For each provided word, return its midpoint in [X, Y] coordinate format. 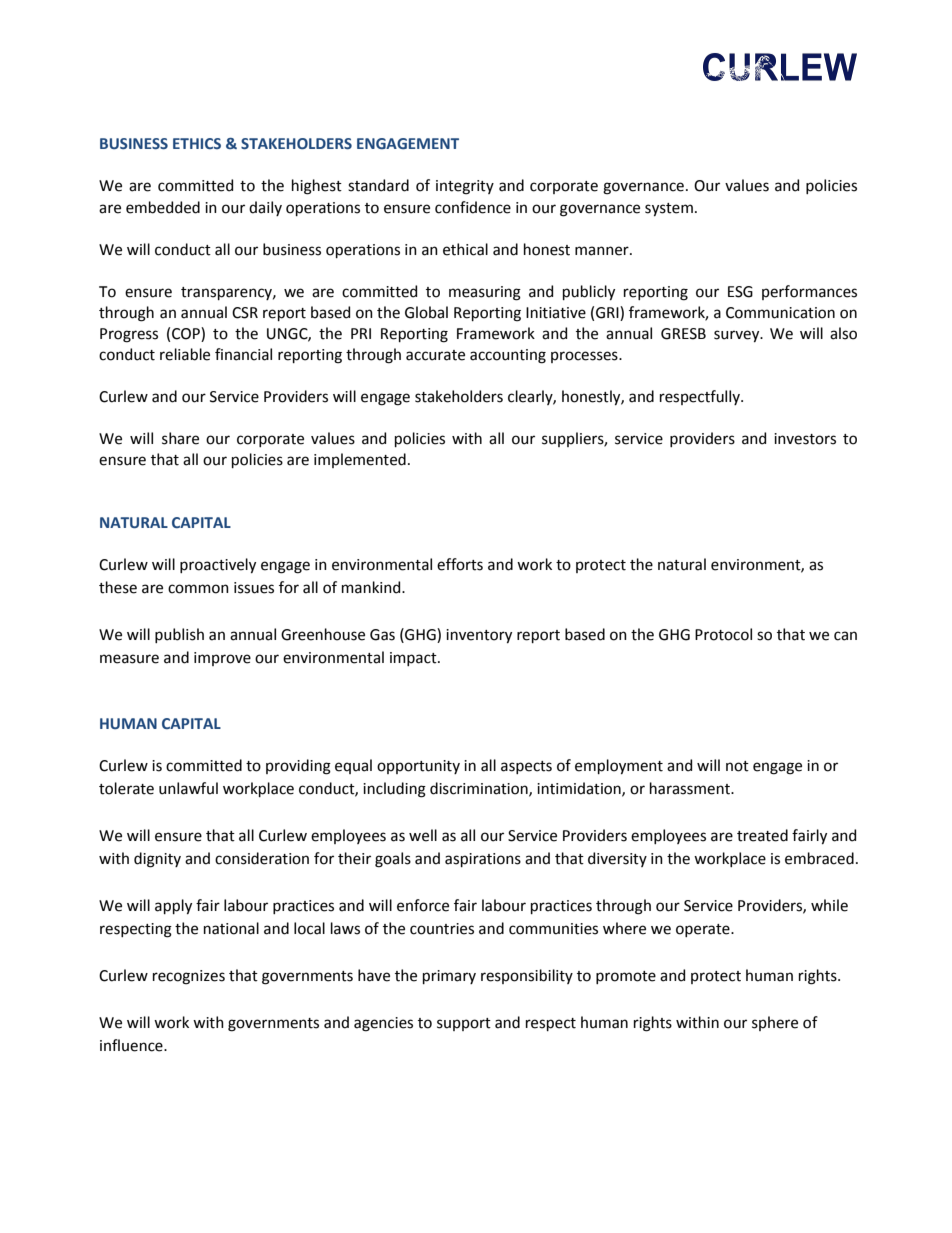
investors [805, 439]
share [180, 438]
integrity [465, 187]
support [464, 1024]
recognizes [189, 977]
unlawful [188, 788]
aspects [526, 767]
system [669, 209]
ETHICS [197, 143]
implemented [360, 460]
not [737, 766]
